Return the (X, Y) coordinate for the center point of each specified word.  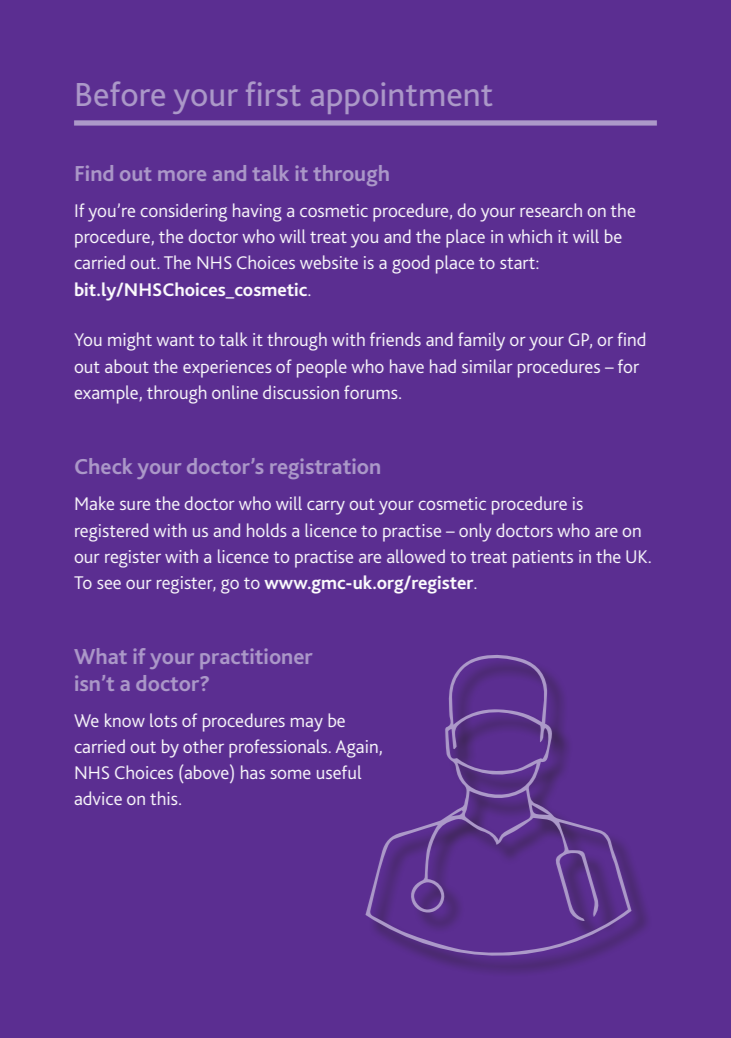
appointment (401, 98)
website (329, 262)
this (165, 798)
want (175, 340)
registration (325, 469)
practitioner (256, 659)
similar (487, 366)
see (109, 584)
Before (121, 93)
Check (103, 466)
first (273, 93)
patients (543, 559)
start (518, 263)
